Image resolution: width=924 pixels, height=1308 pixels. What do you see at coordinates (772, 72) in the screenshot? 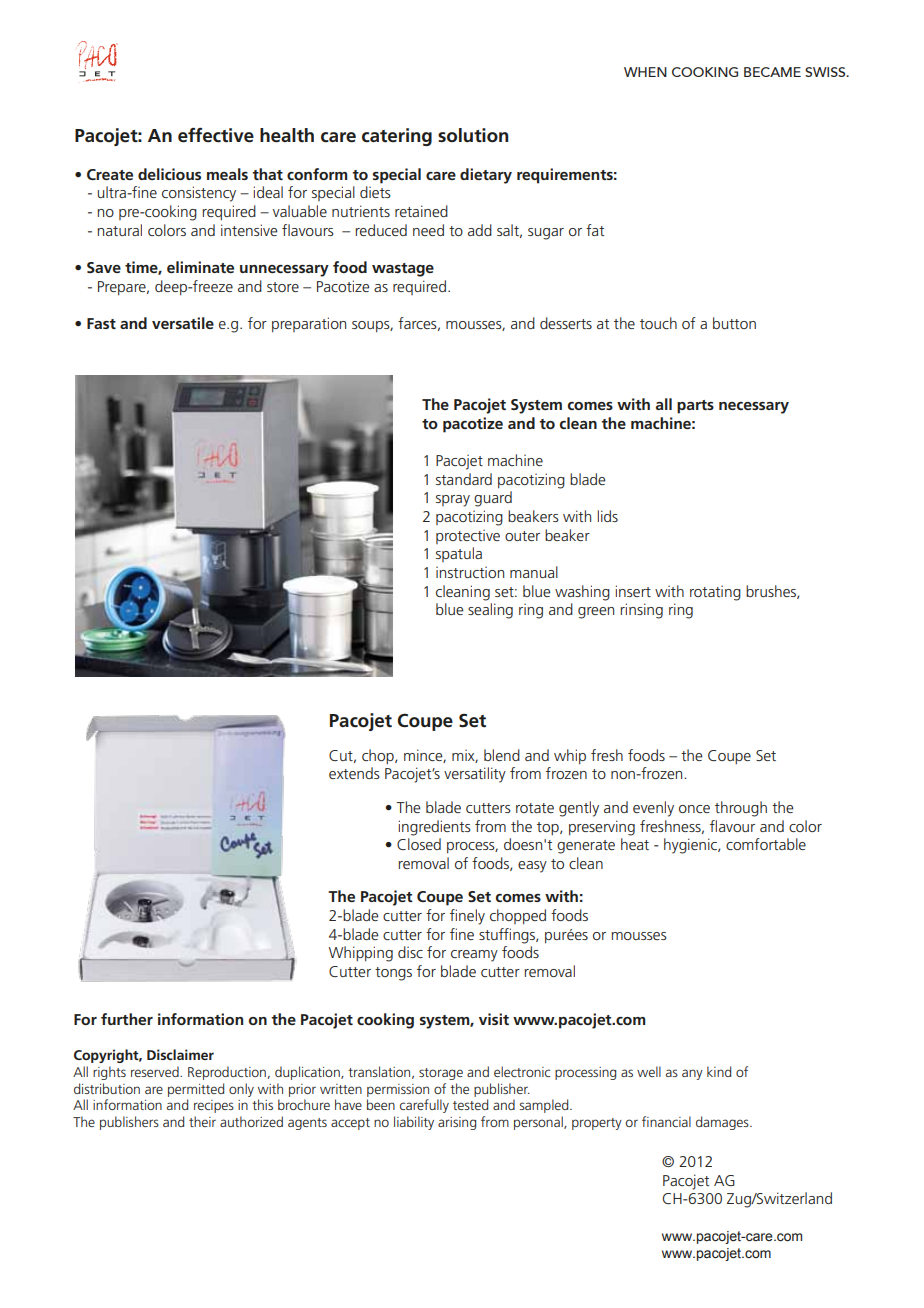
I see `BECAME` at bounding box center [772, 72].
